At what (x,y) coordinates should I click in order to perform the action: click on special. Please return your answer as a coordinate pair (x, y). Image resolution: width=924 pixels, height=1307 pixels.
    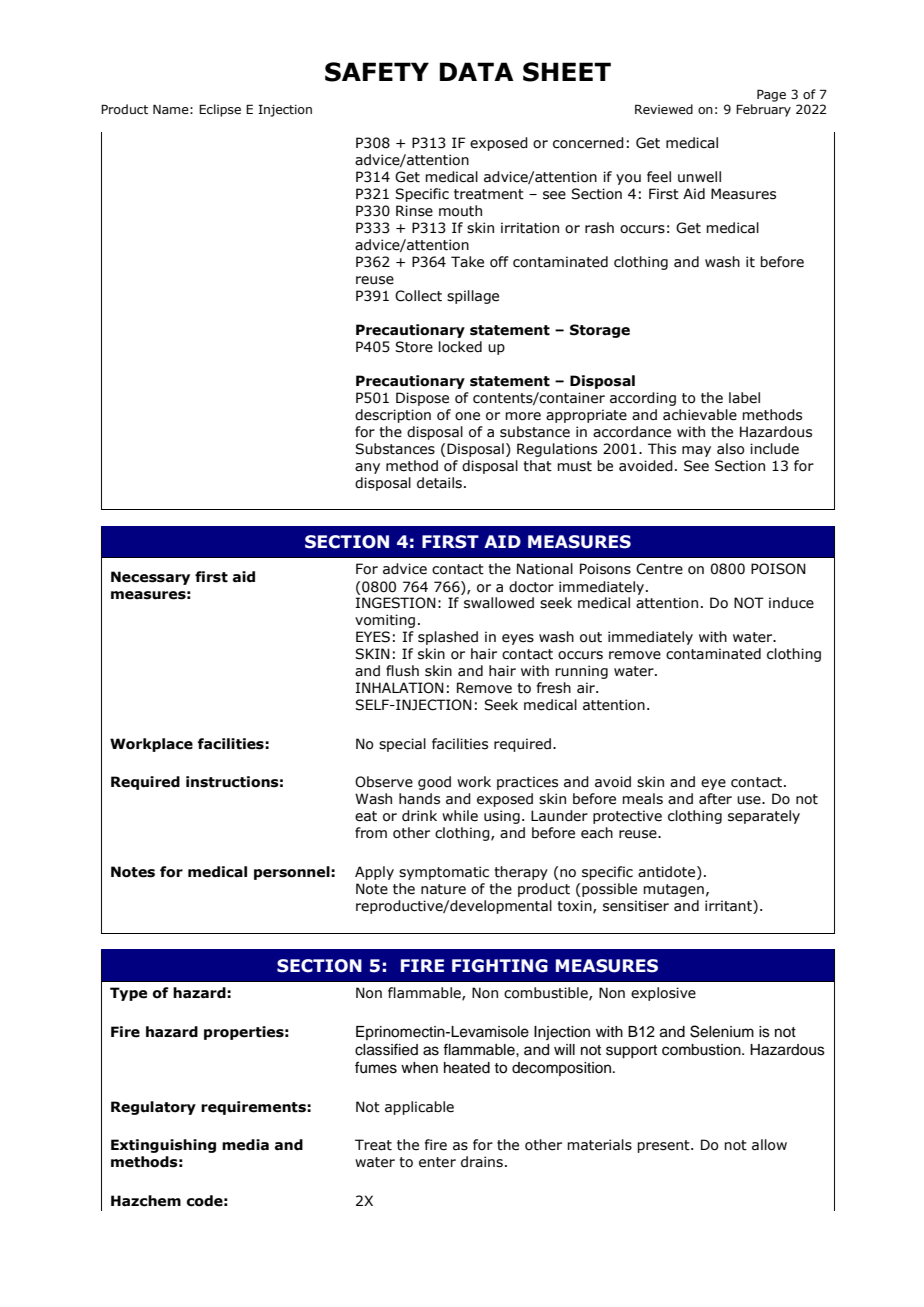
    Looking at the image, I should click on (402, 745).
